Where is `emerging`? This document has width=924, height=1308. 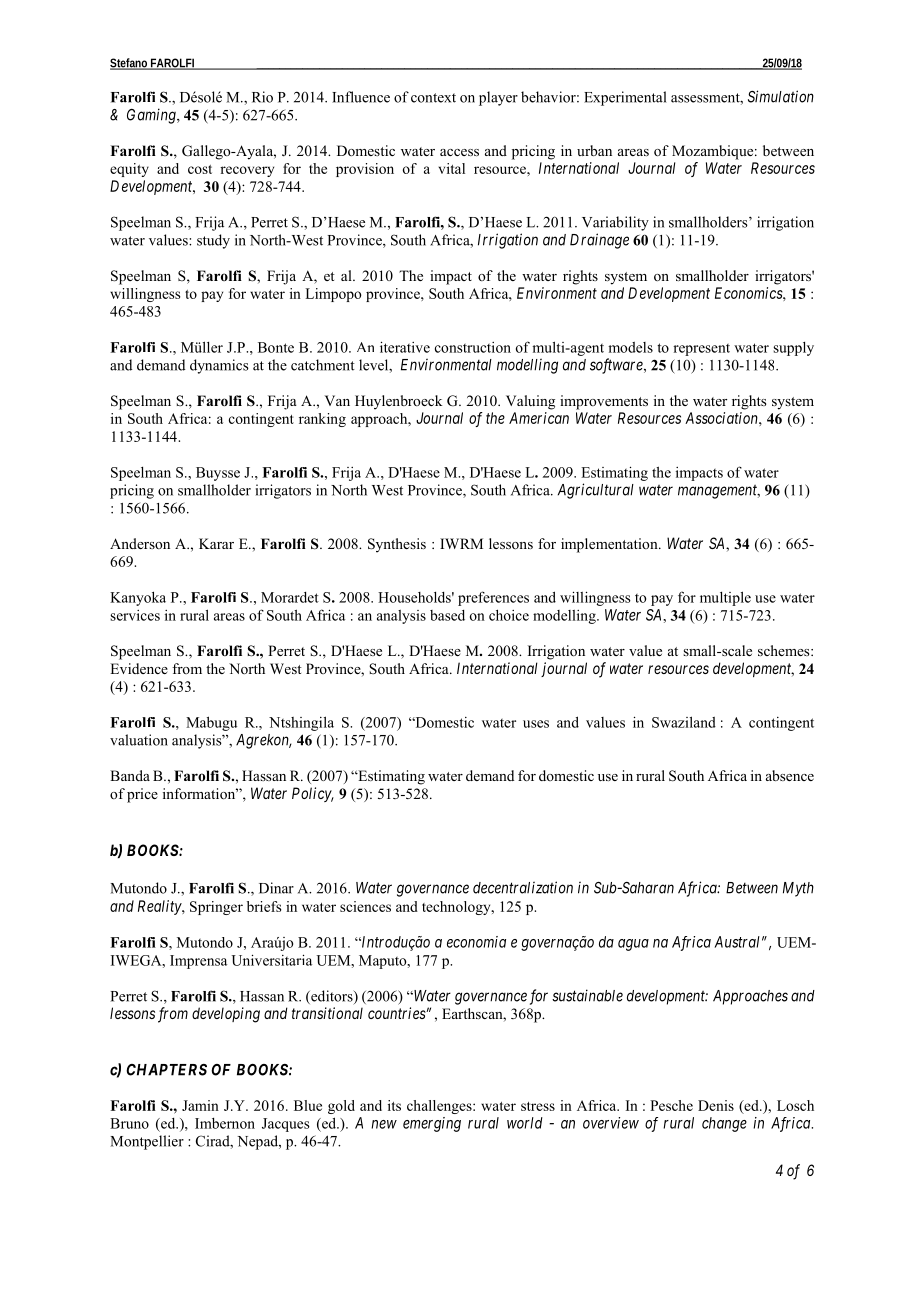 emerging is located at coordinates (432, 1124).
